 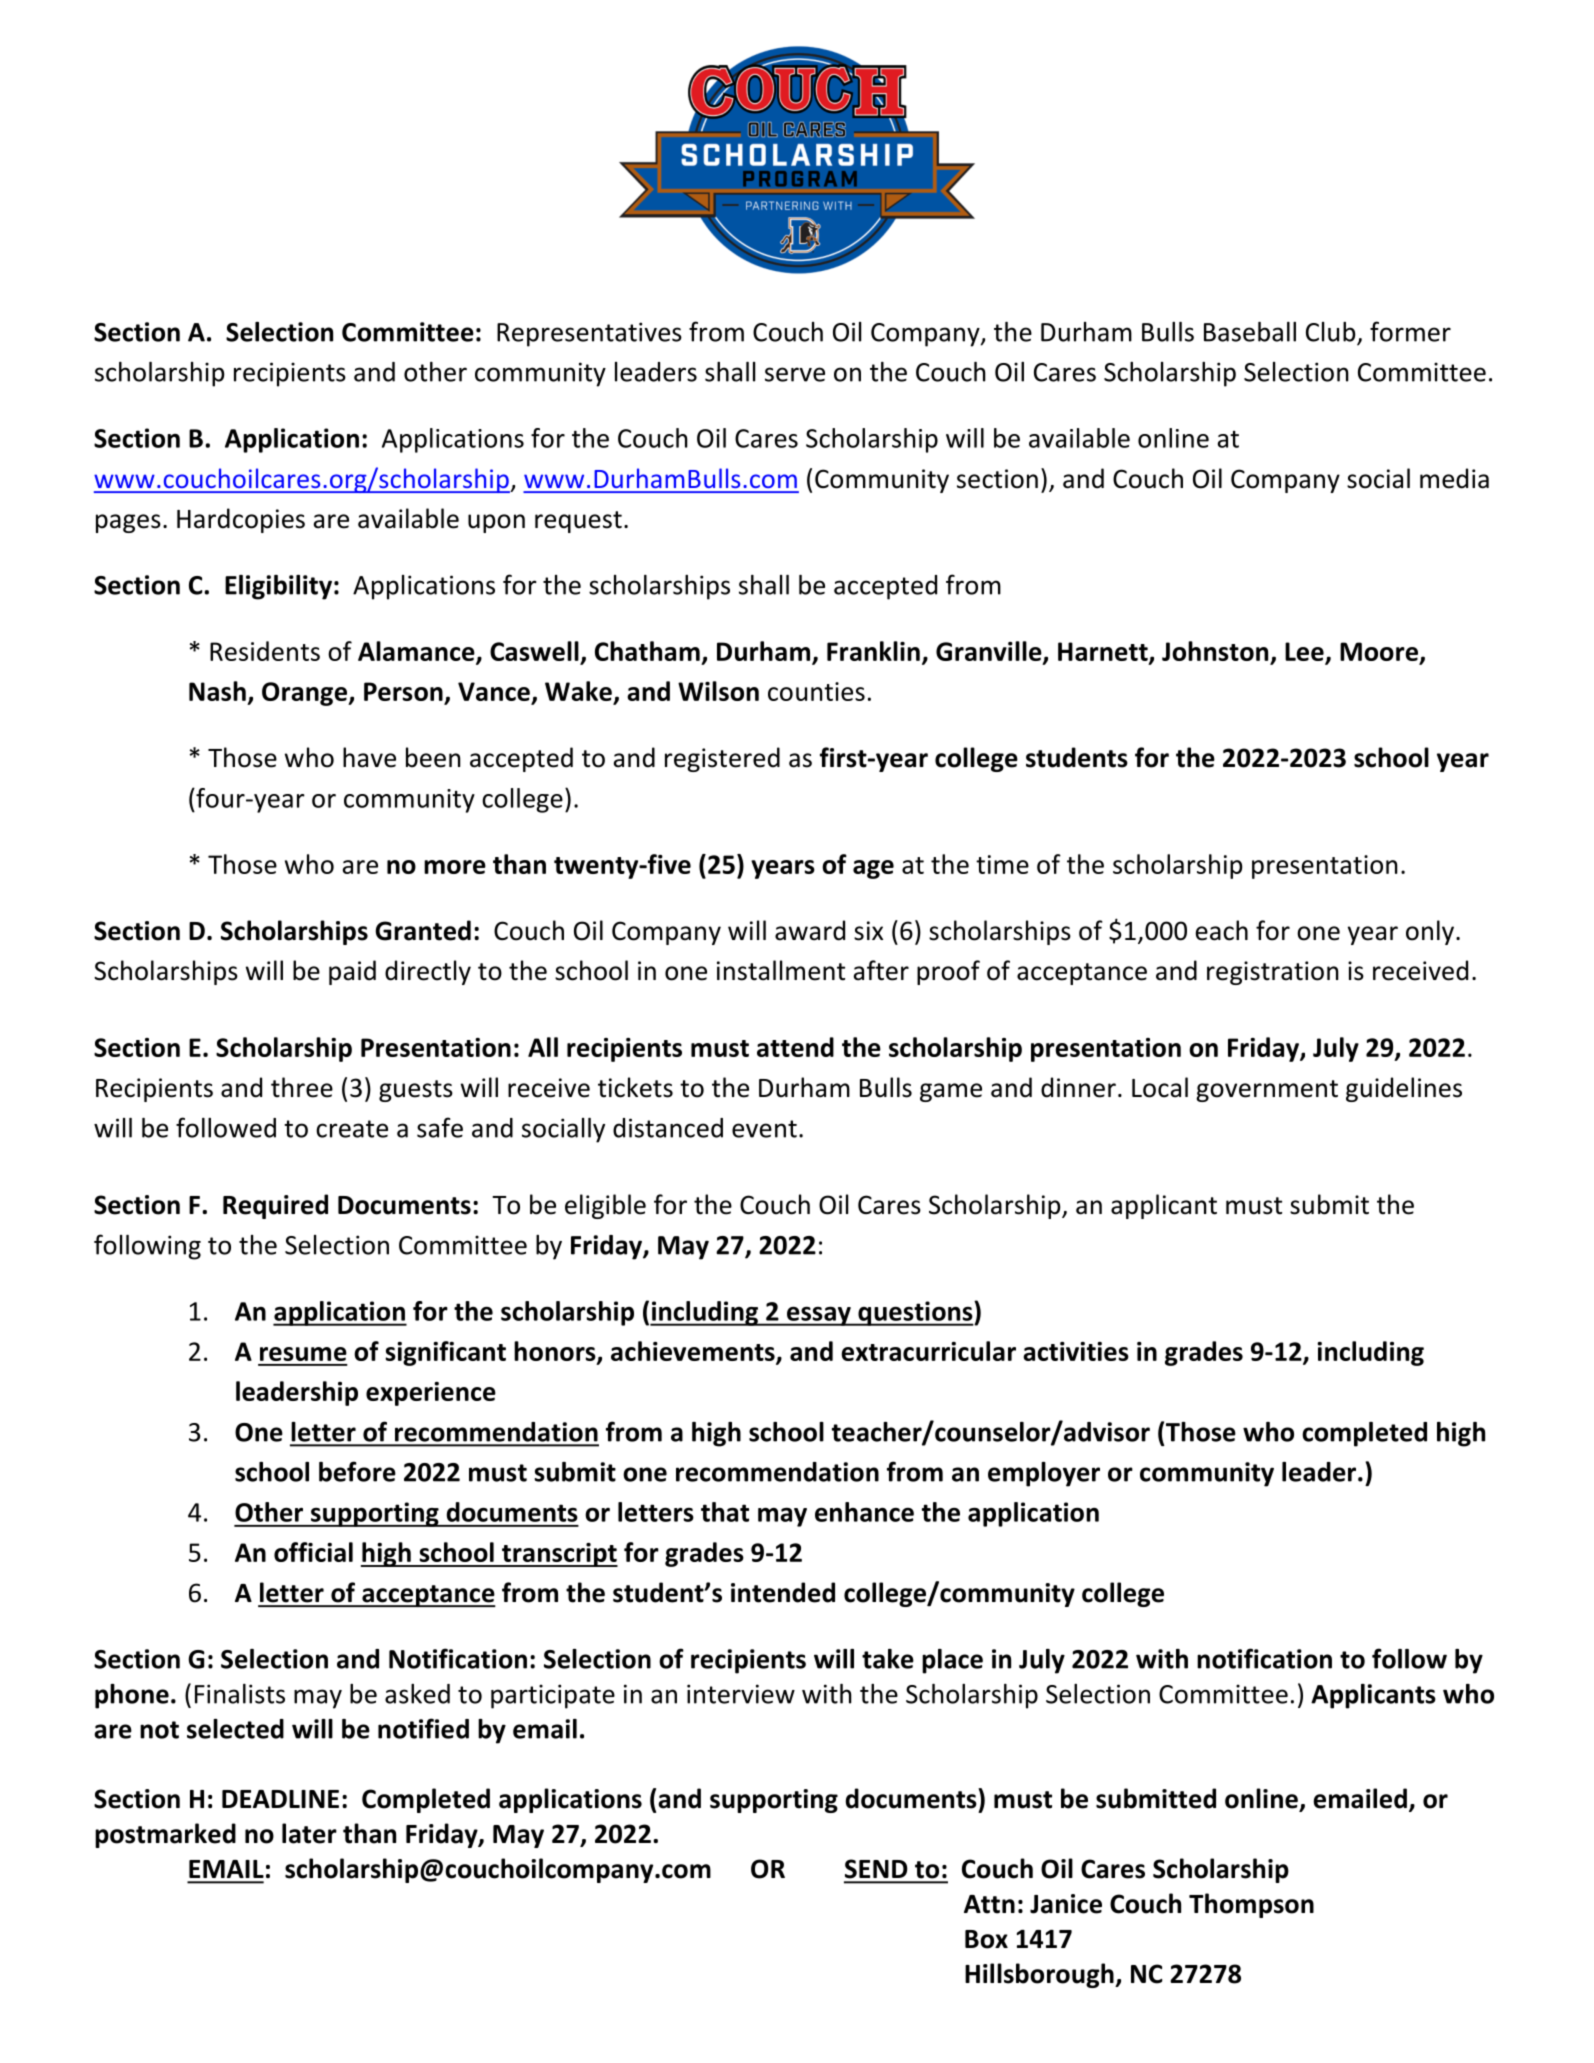 What do you see at coordinates (309, 1833) in the screenshot?
I see `later` at bounding box center [309, 1833].
